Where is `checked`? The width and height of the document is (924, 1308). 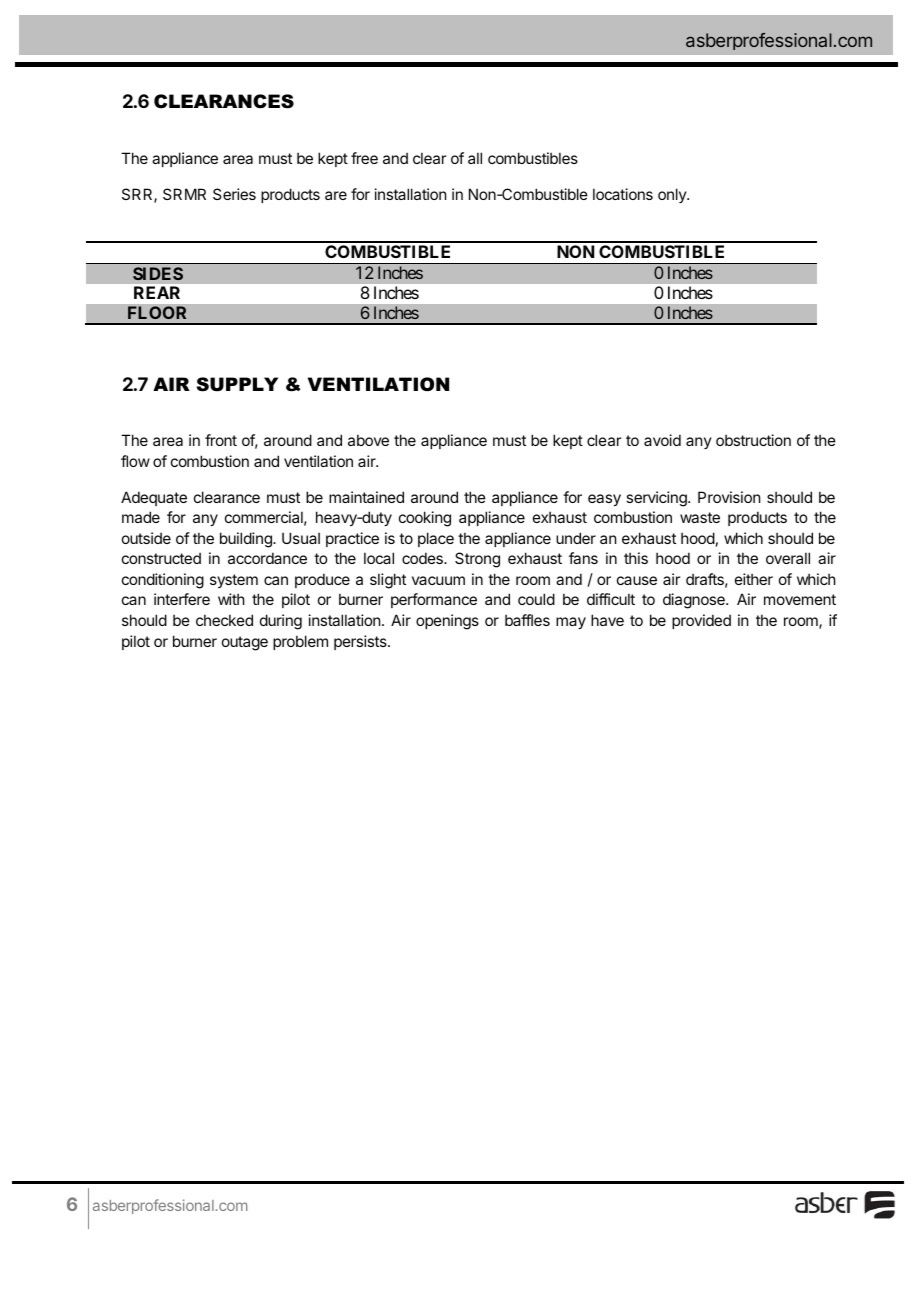 checked is located at coordinates (224, 620).
